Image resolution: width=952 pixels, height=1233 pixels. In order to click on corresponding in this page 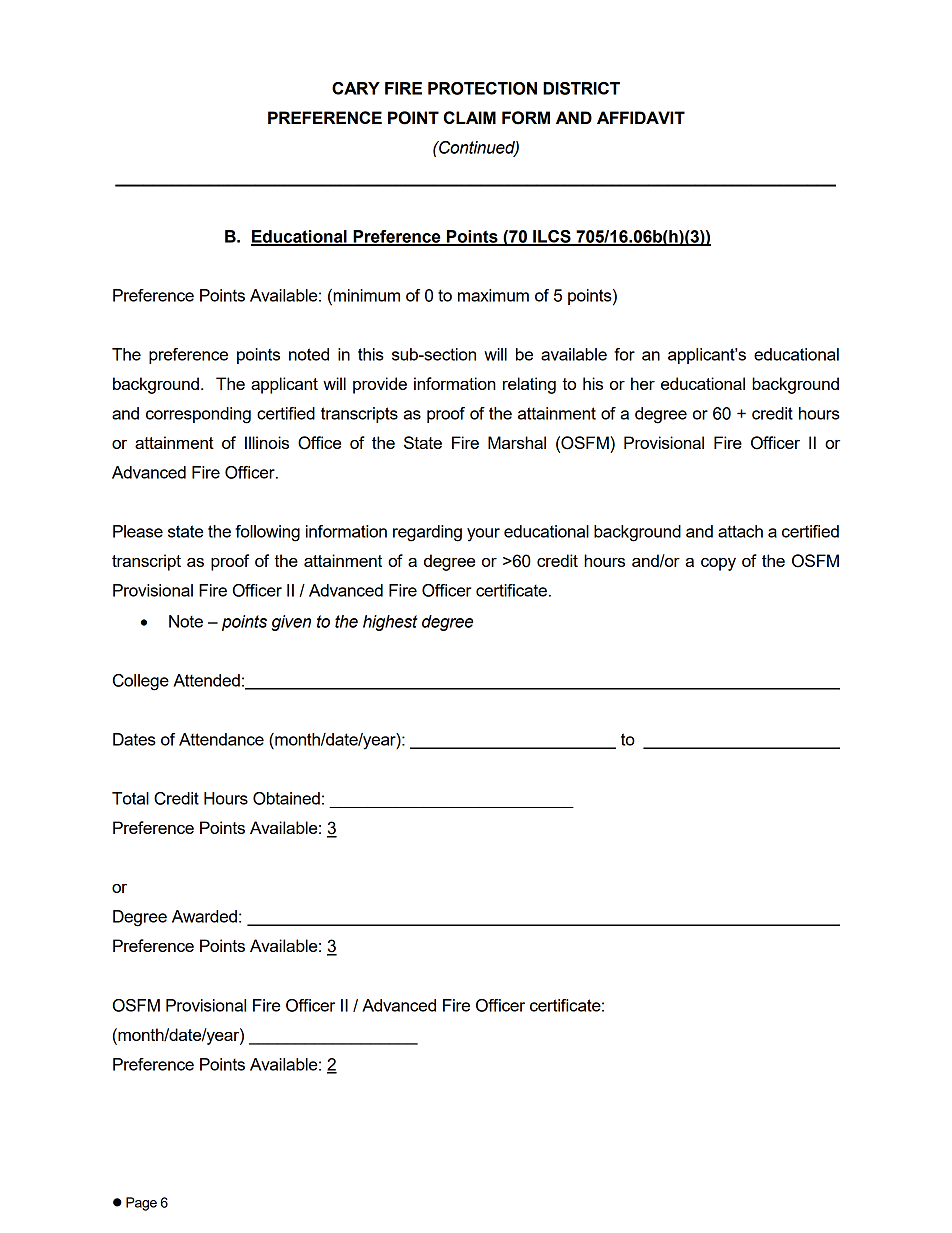, I will do `click(198, 415)`.
